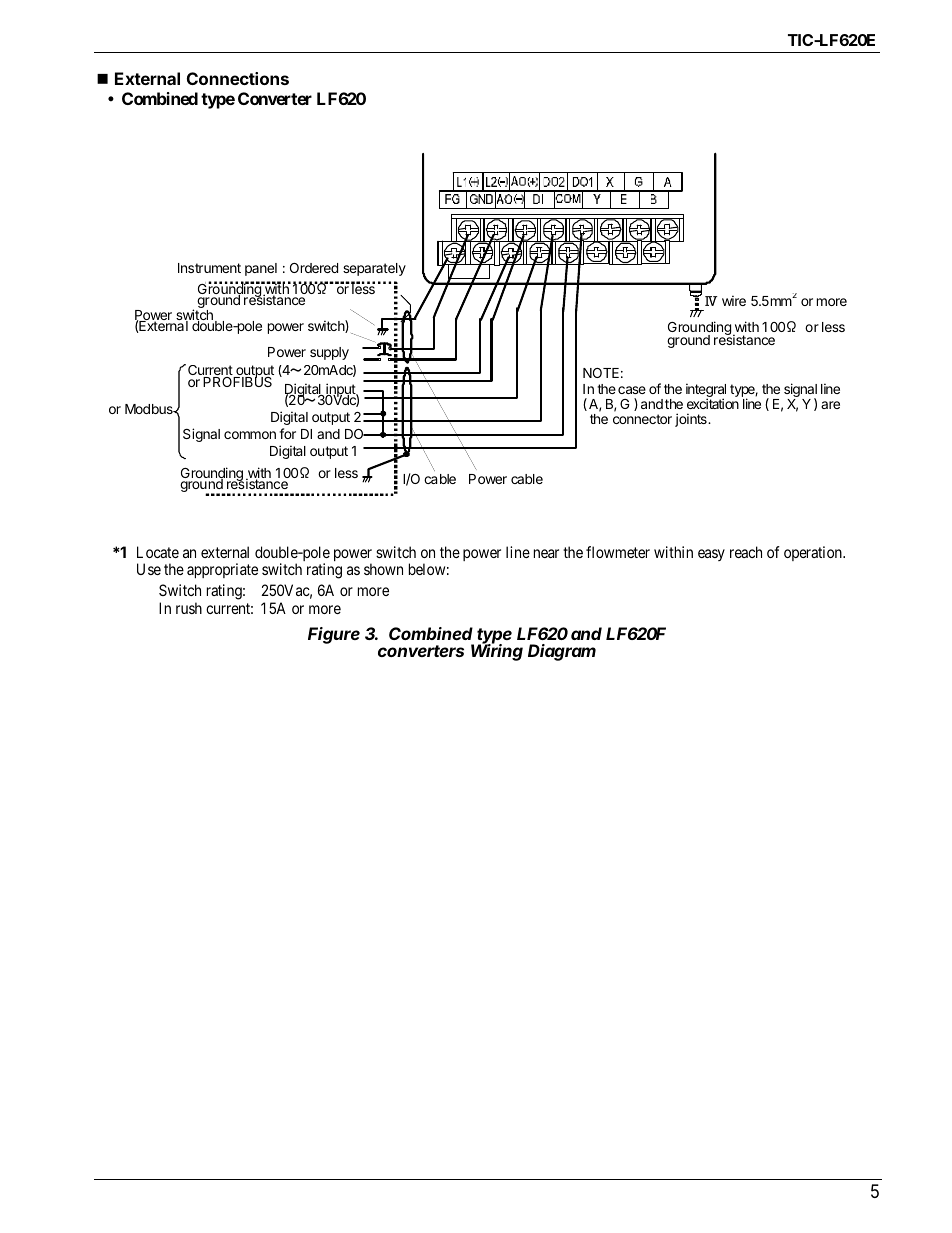 The height and width of the image is (1233, 952). What do you see at coordinates (189, 608) in the image?
I see `rush` at bounding box center [189, 608].
